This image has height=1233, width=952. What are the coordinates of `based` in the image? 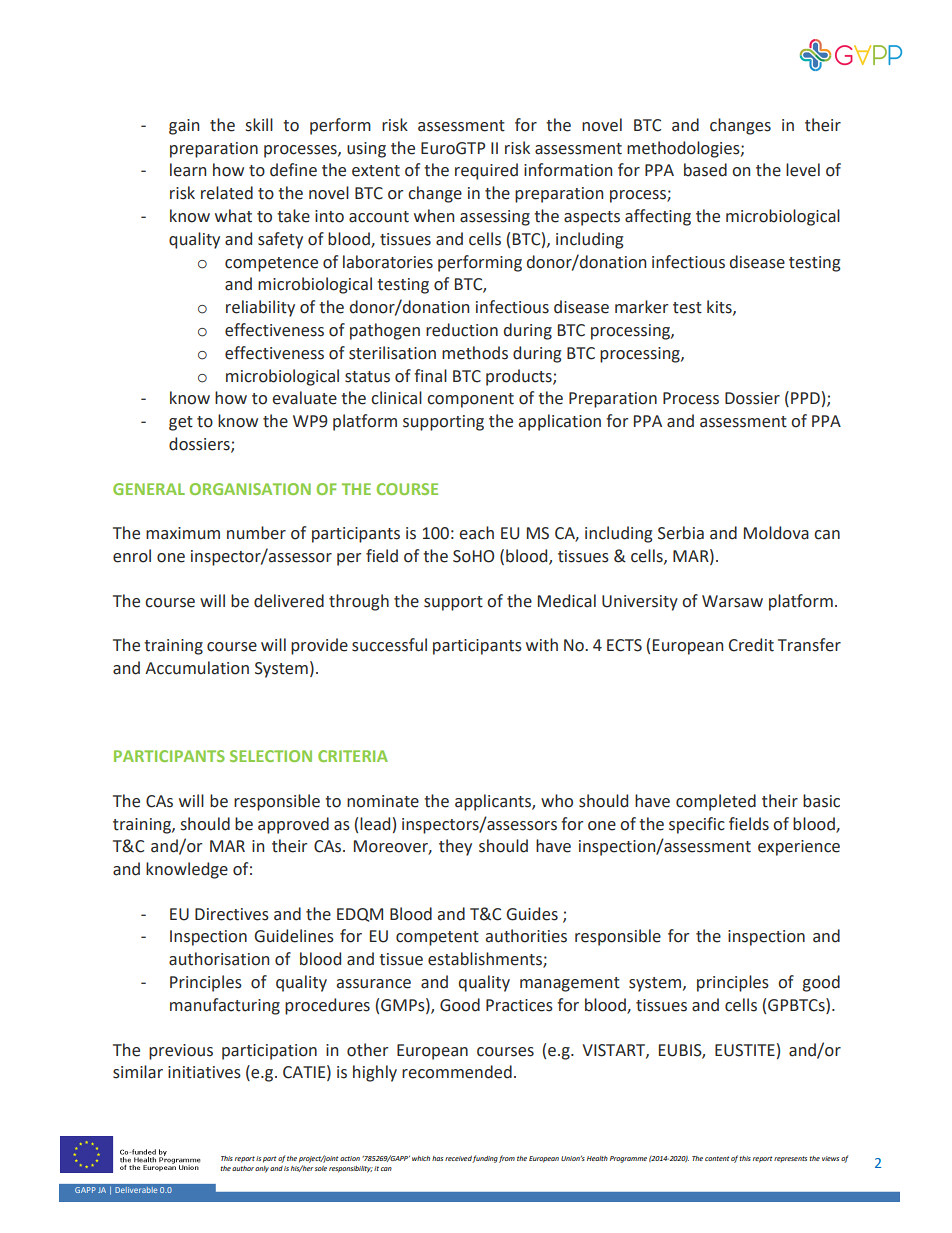 It's located at (705, 170).
